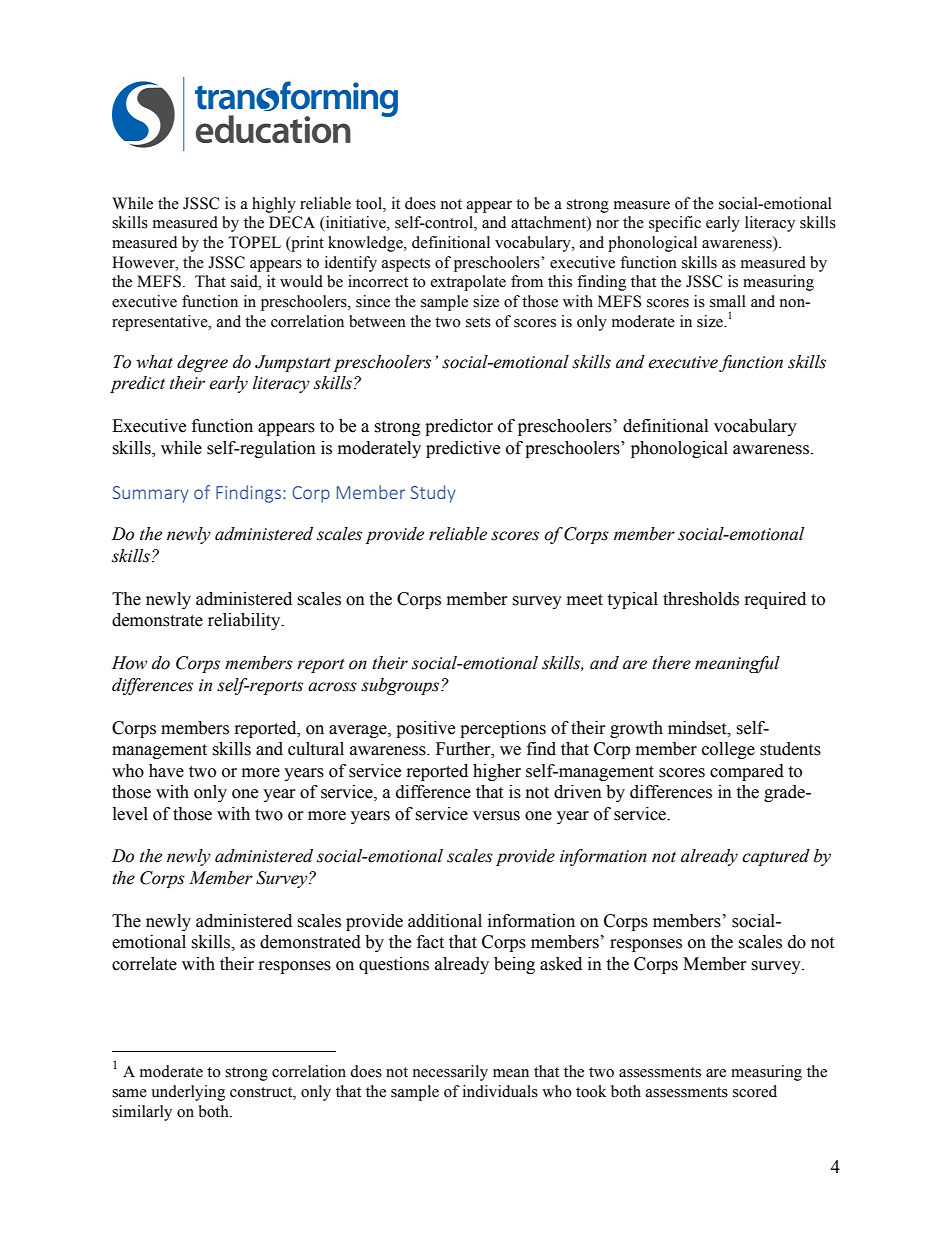 Image resolution: width=952 pixels, height=1233 pixels. I want to click on TOPEL, so click(254, 242).
